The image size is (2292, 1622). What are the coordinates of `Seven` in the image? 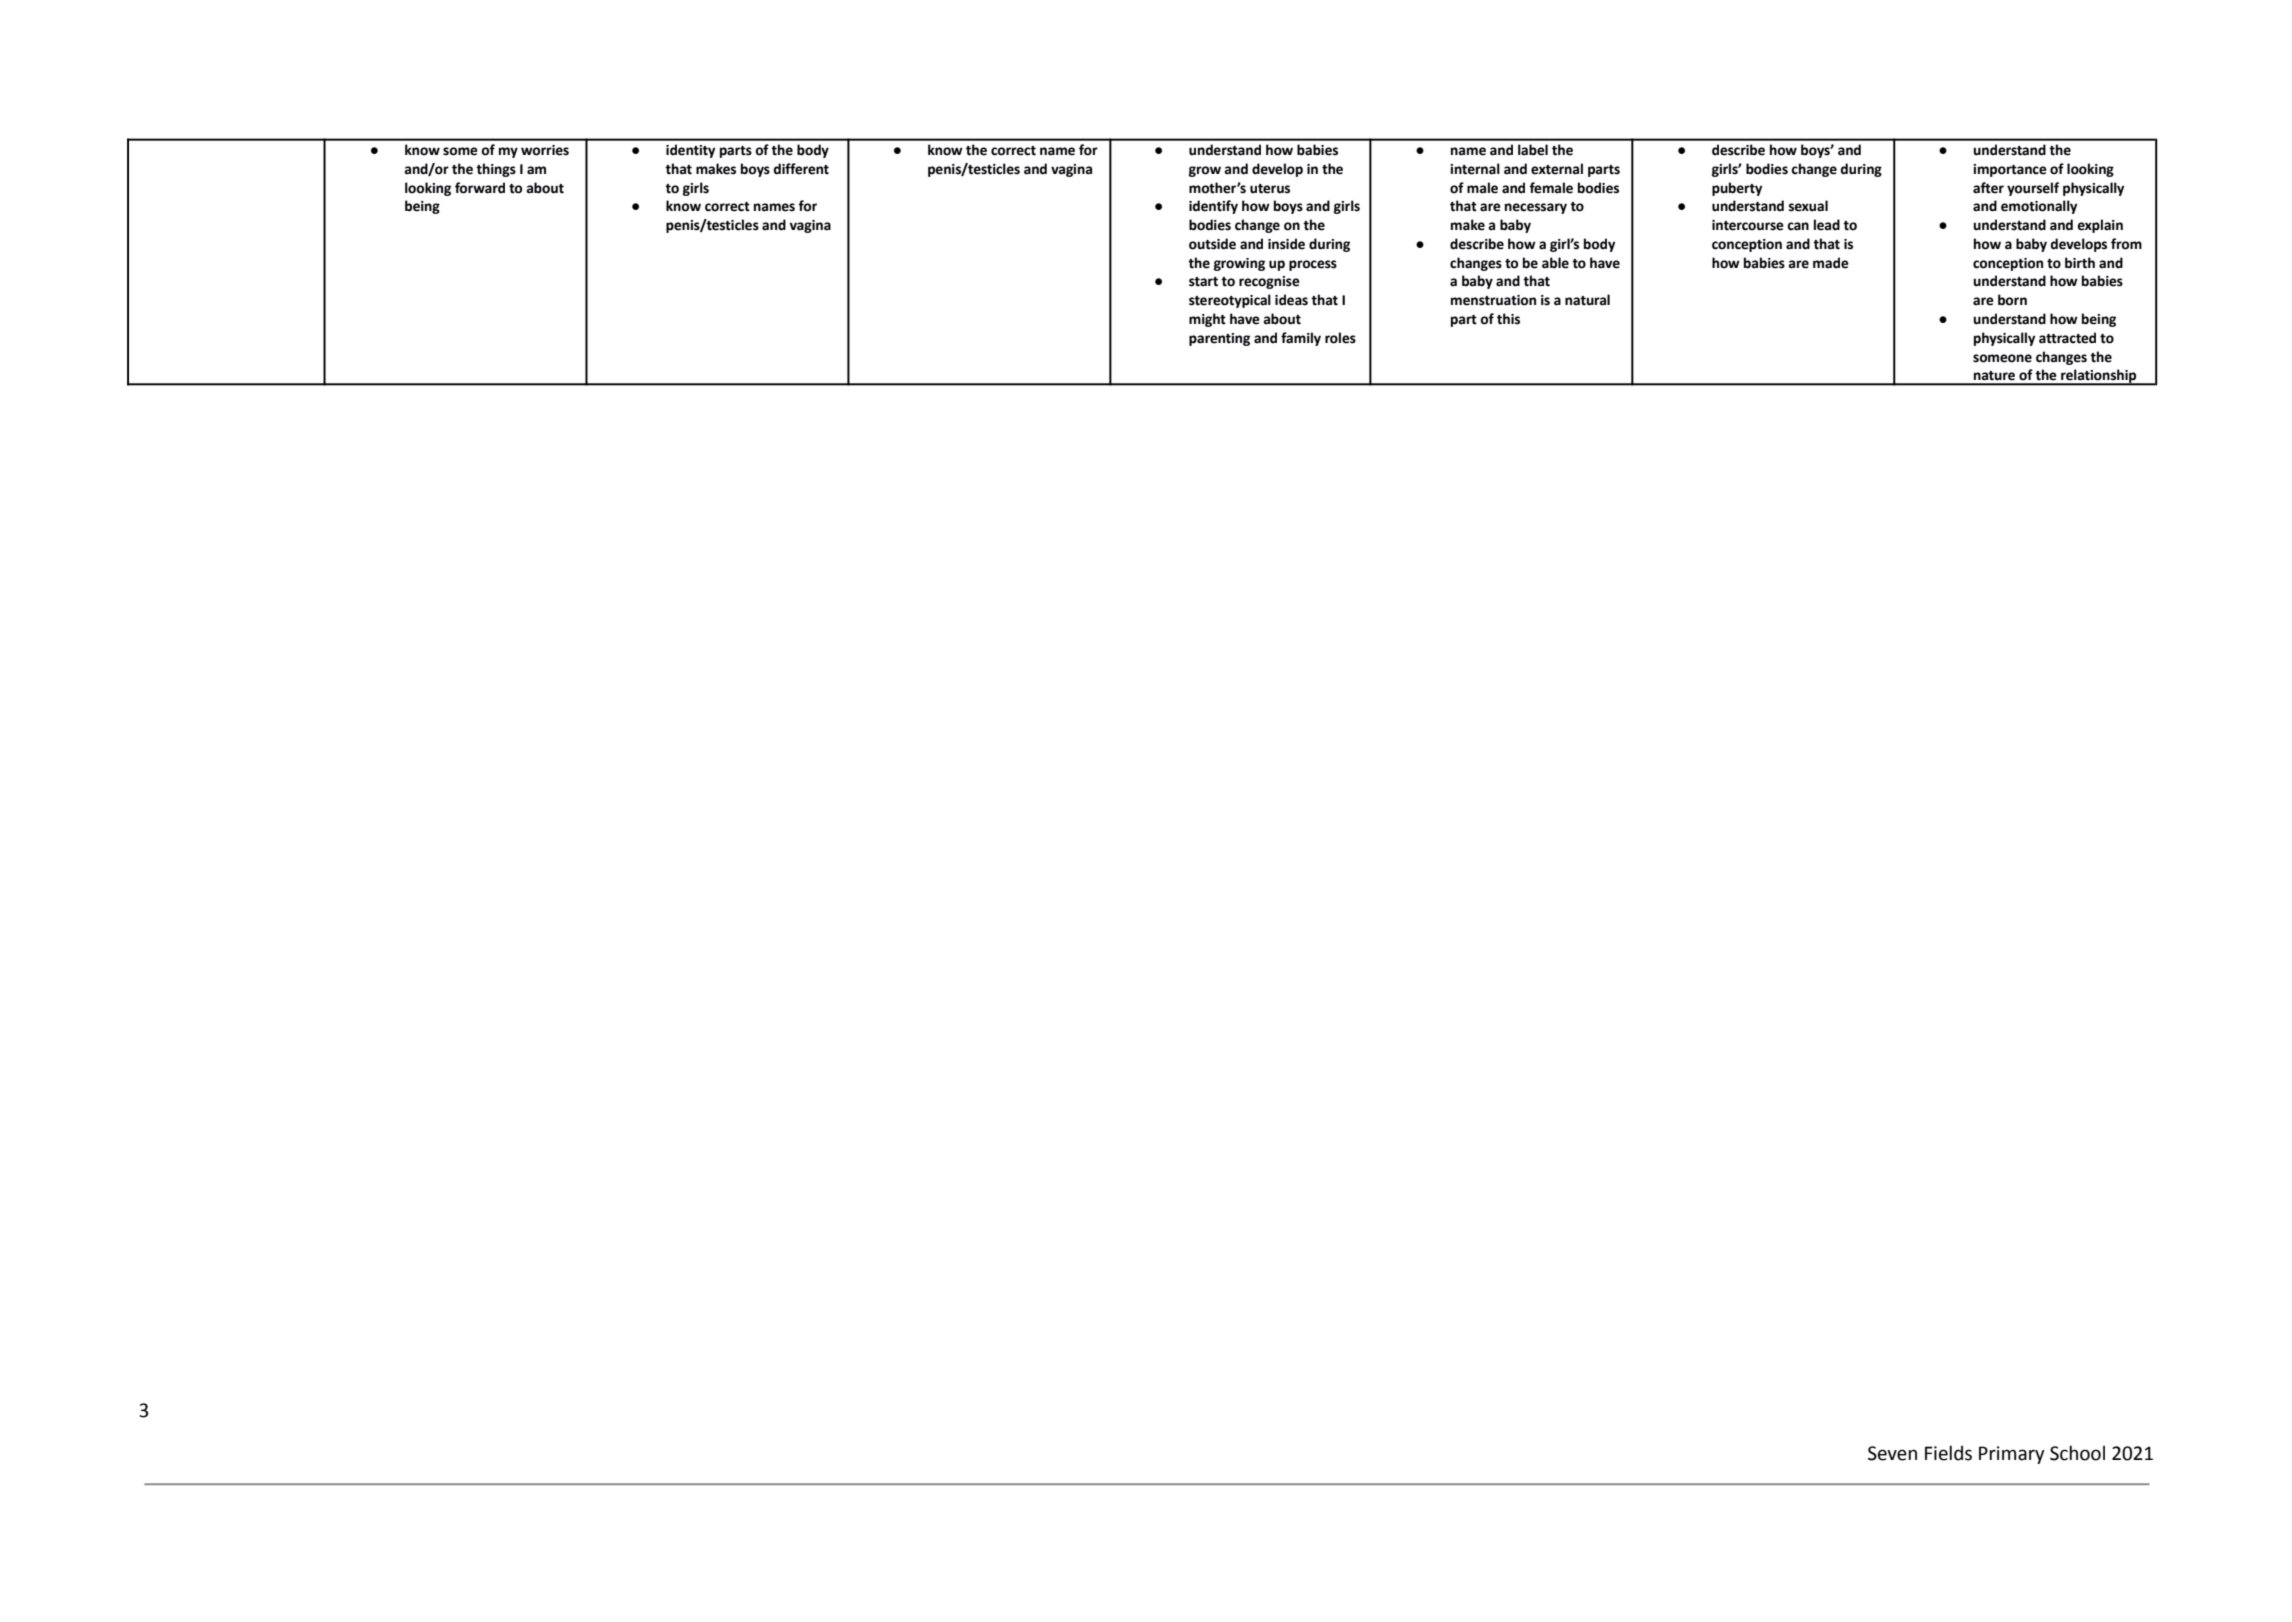 It's located at (1892, 1453).
